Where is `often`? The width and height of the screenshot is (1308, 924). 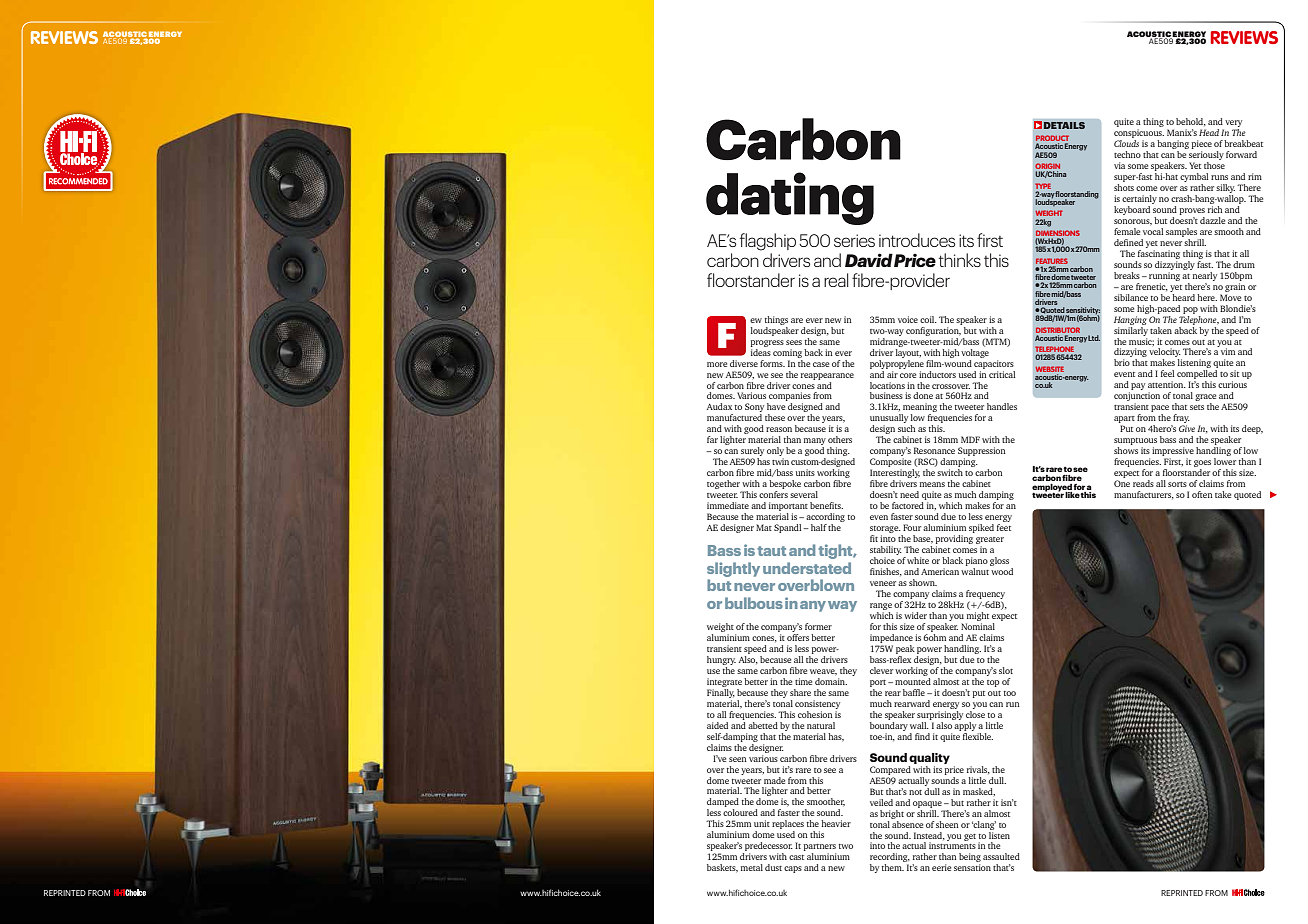
often is located at coordinates (1202, 494).
